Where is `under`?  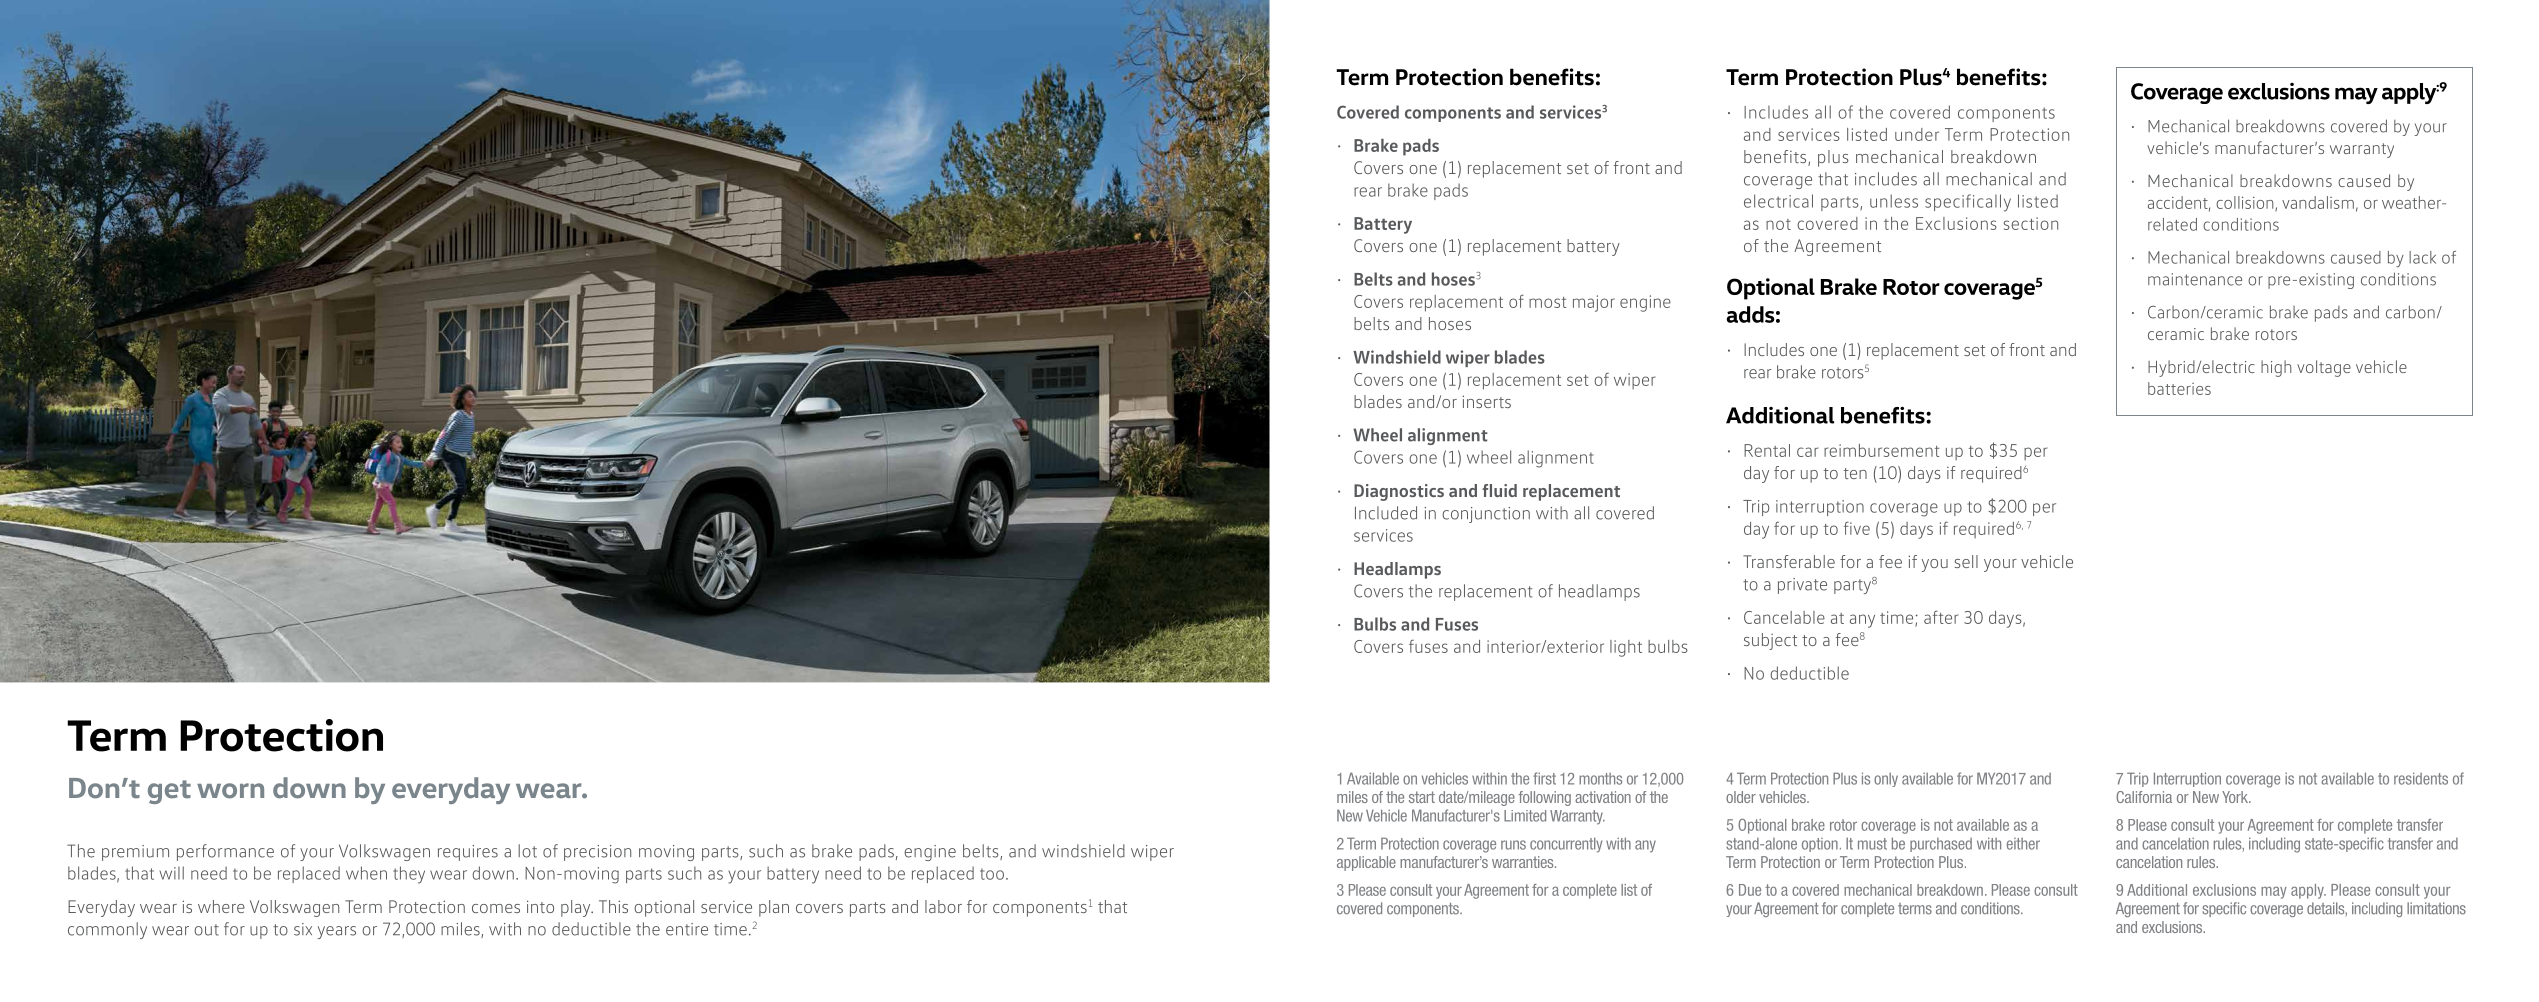 under is located at coordinates (1917, 134).
